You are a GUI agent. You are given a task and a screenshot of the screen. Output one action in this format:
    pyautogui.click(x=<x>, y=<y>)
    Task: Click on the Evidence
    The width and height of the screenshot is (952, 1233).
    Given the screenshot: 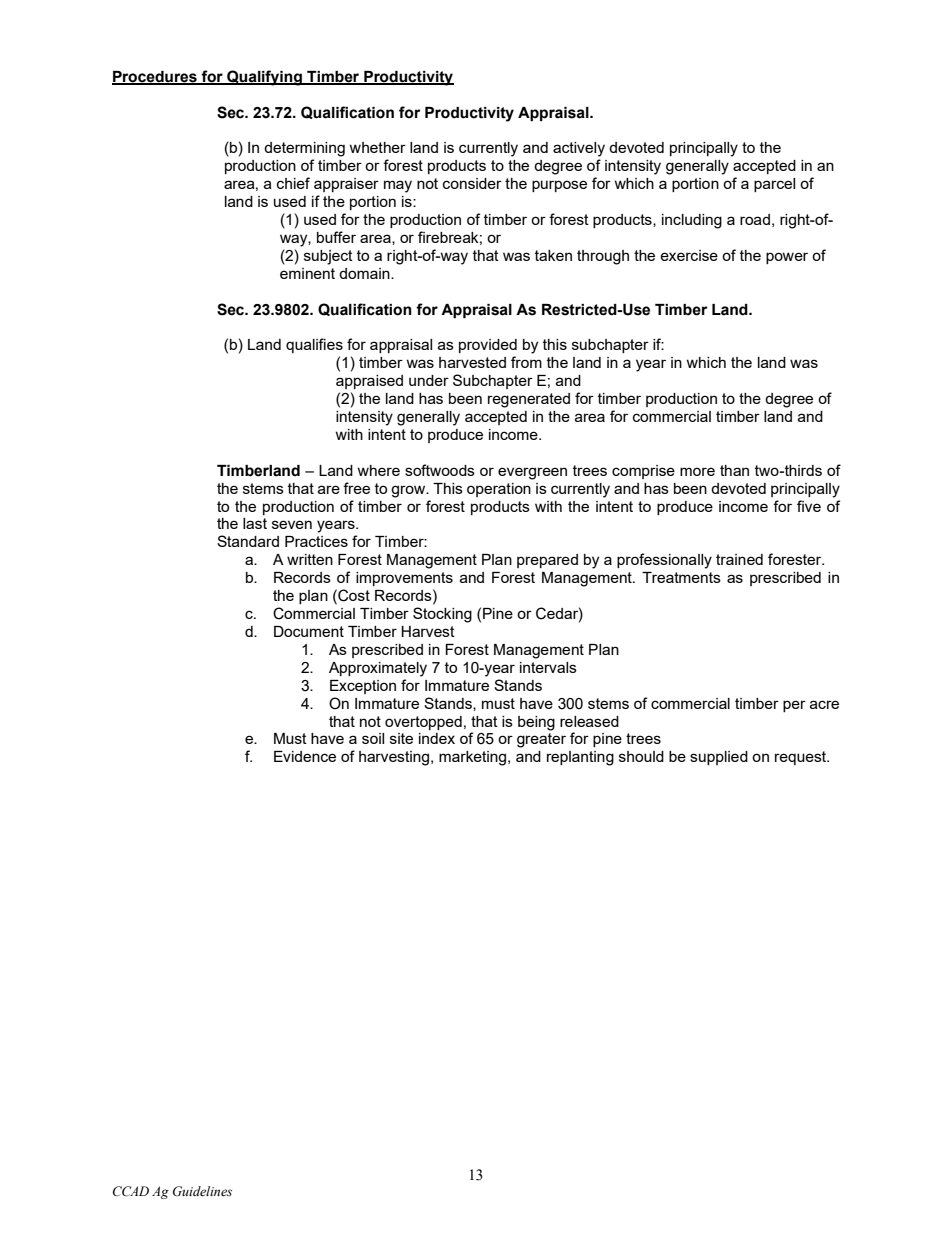 What is the action you would take?
    pyautogui.click(x=305, y=756)
